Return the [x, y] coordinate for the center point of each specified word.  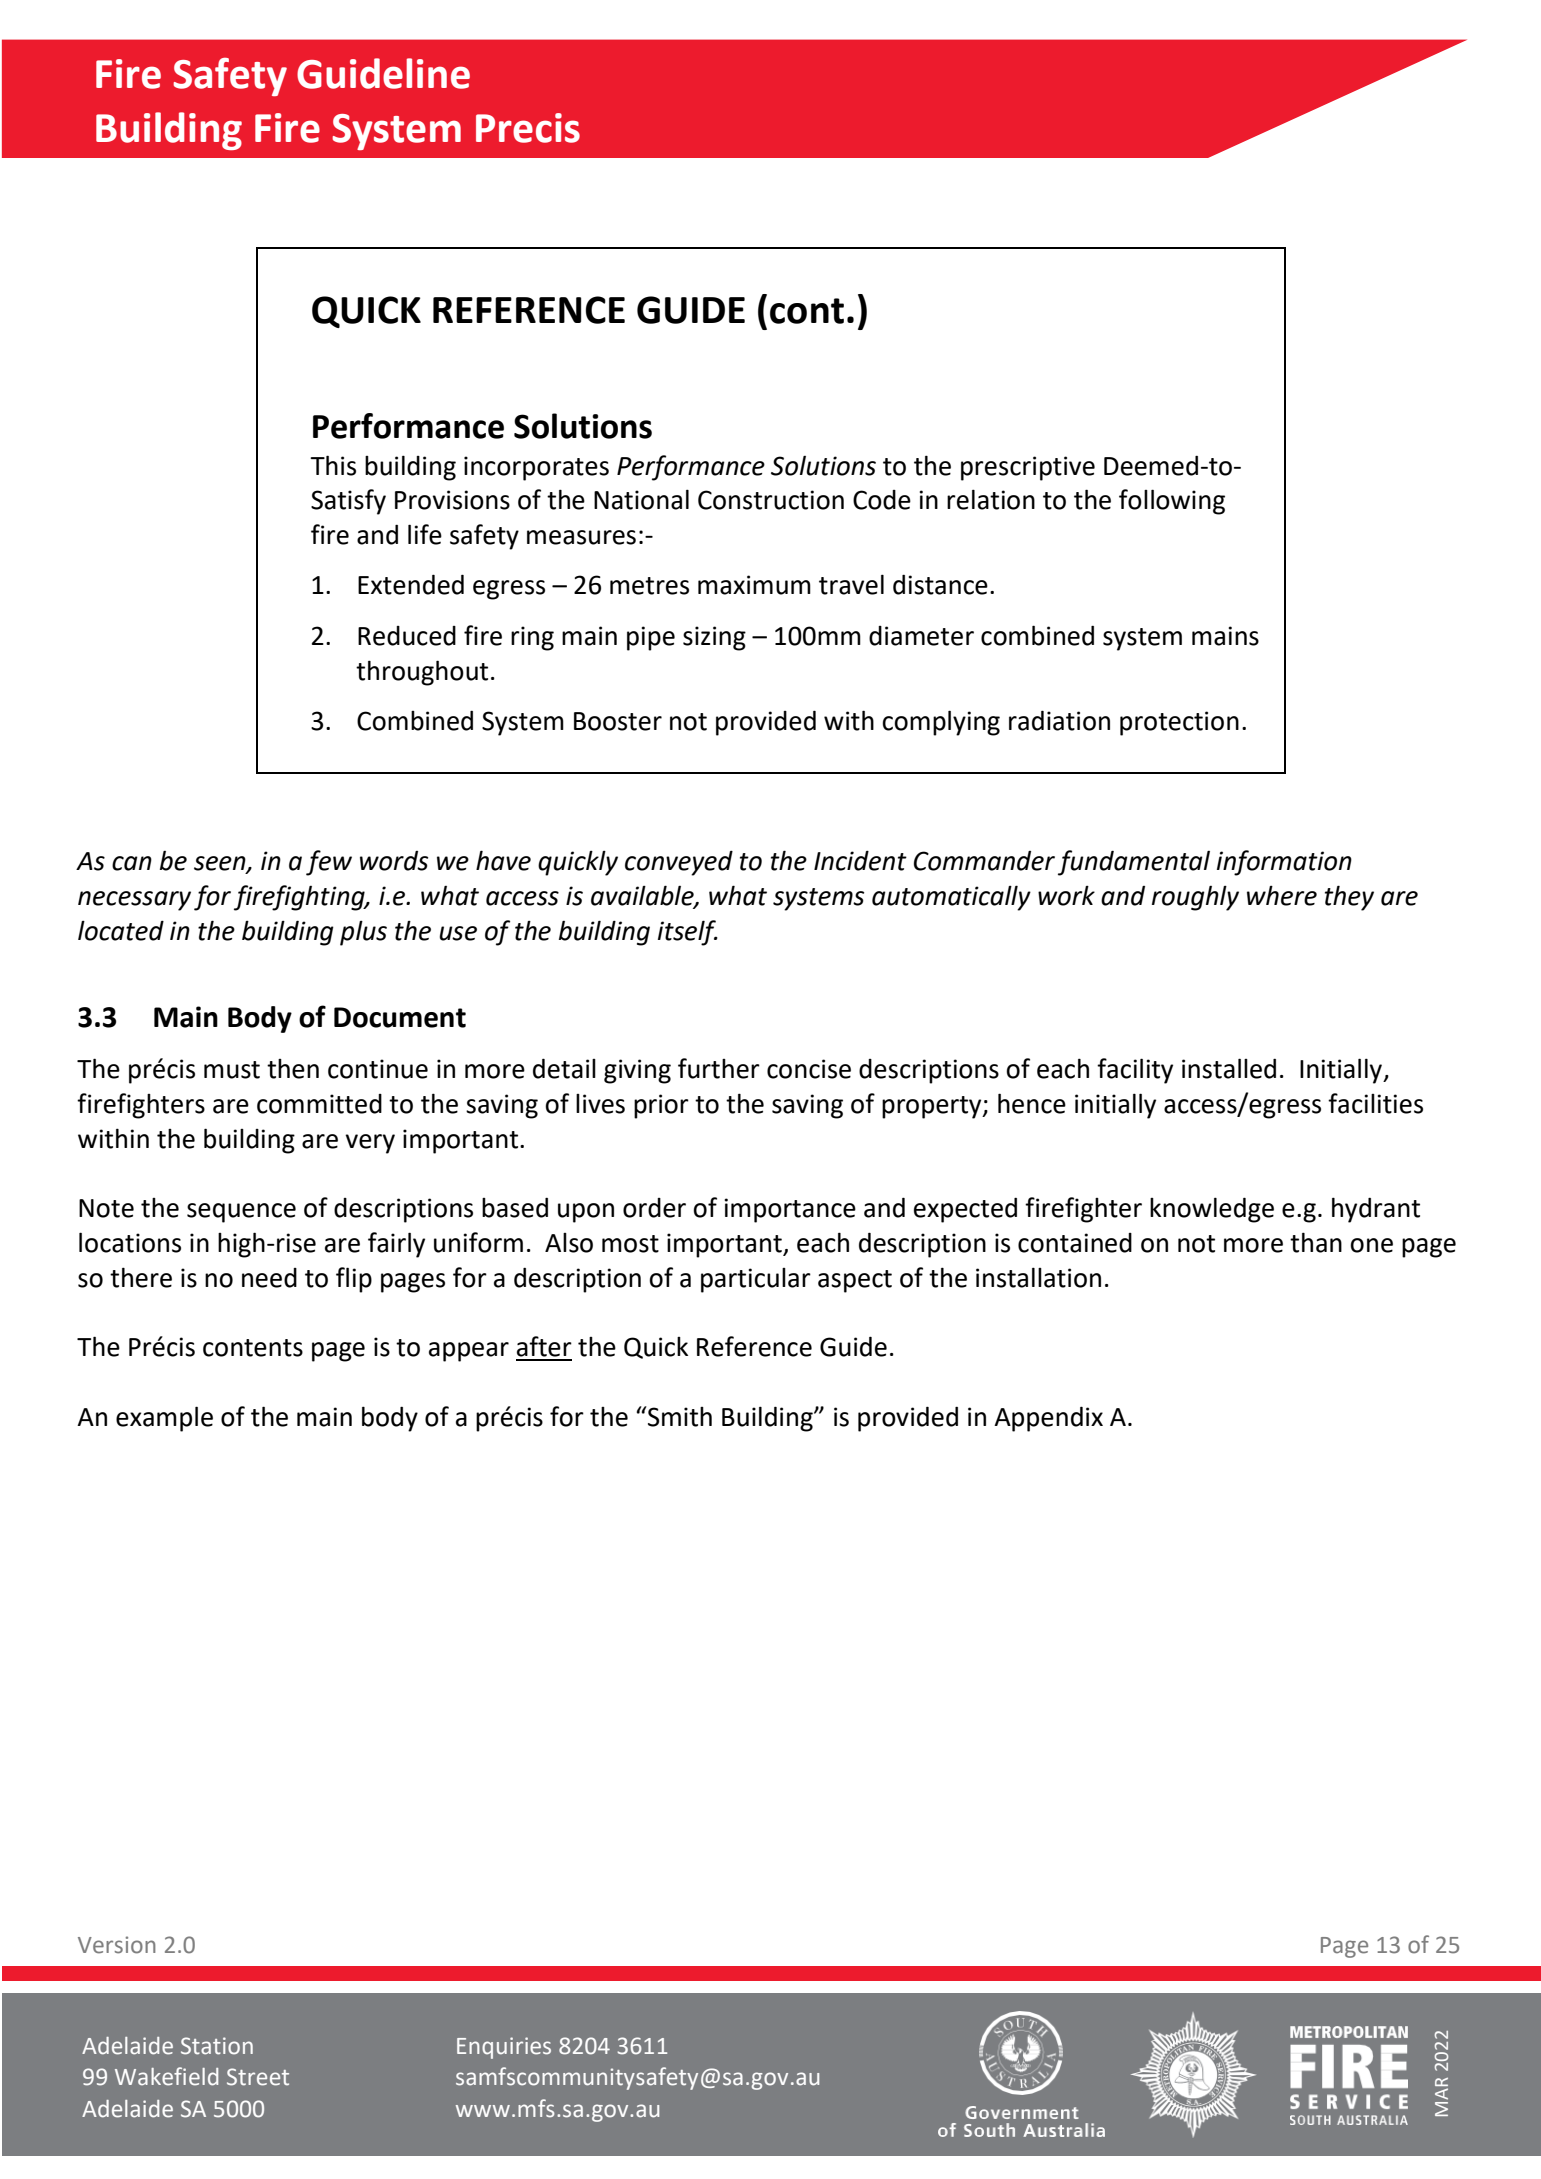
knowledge [1212, 1210]
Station [217, 2046]
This [333, 465]
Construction [771, 500]
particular [756, 1280]
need [269, 1278]
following [1172, 502]
